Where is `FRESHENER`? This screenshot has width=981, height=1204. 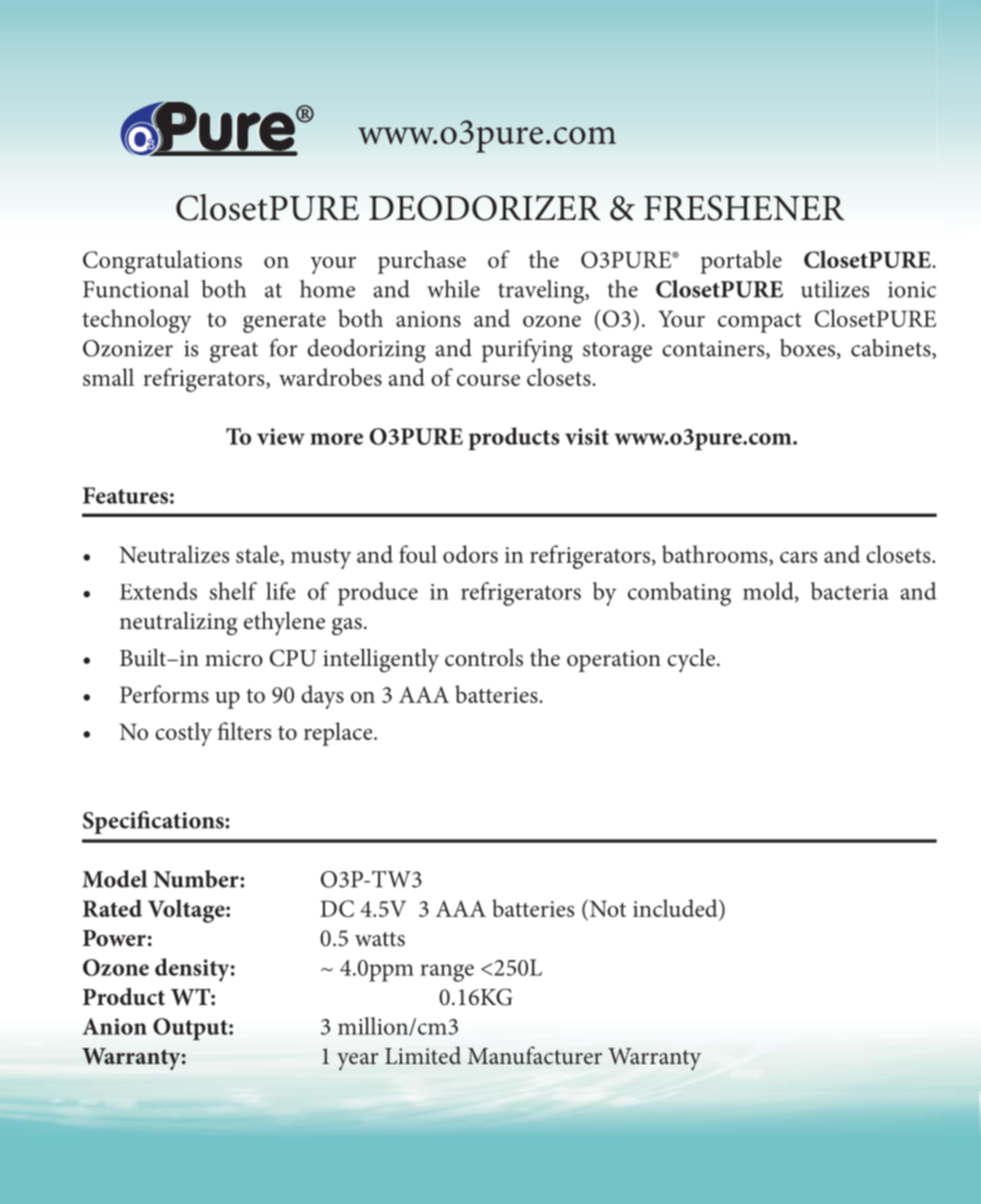 FRESHENER is located at coordinates (744, 208).
